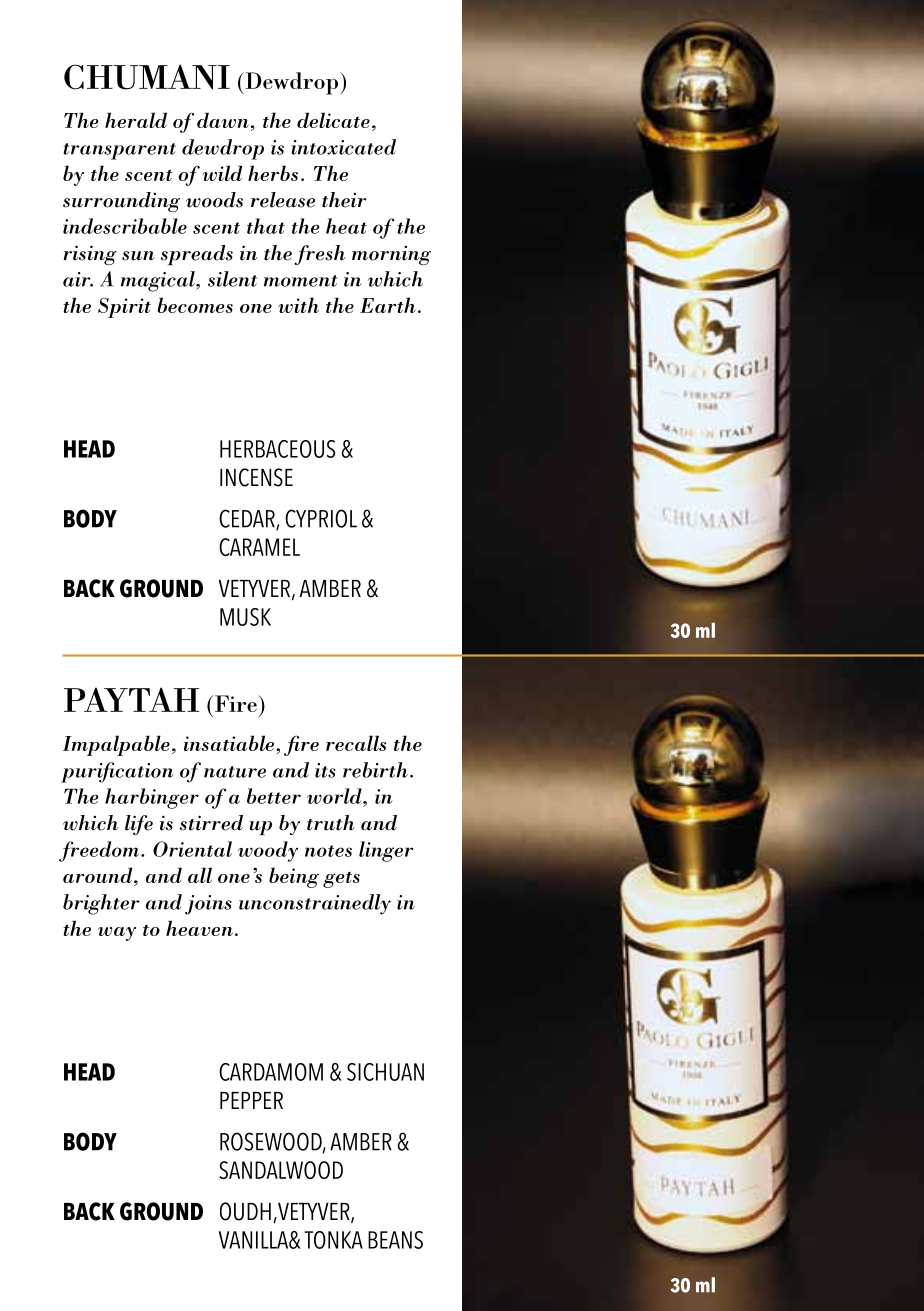  I want to click on purification, so click(117, 772).
